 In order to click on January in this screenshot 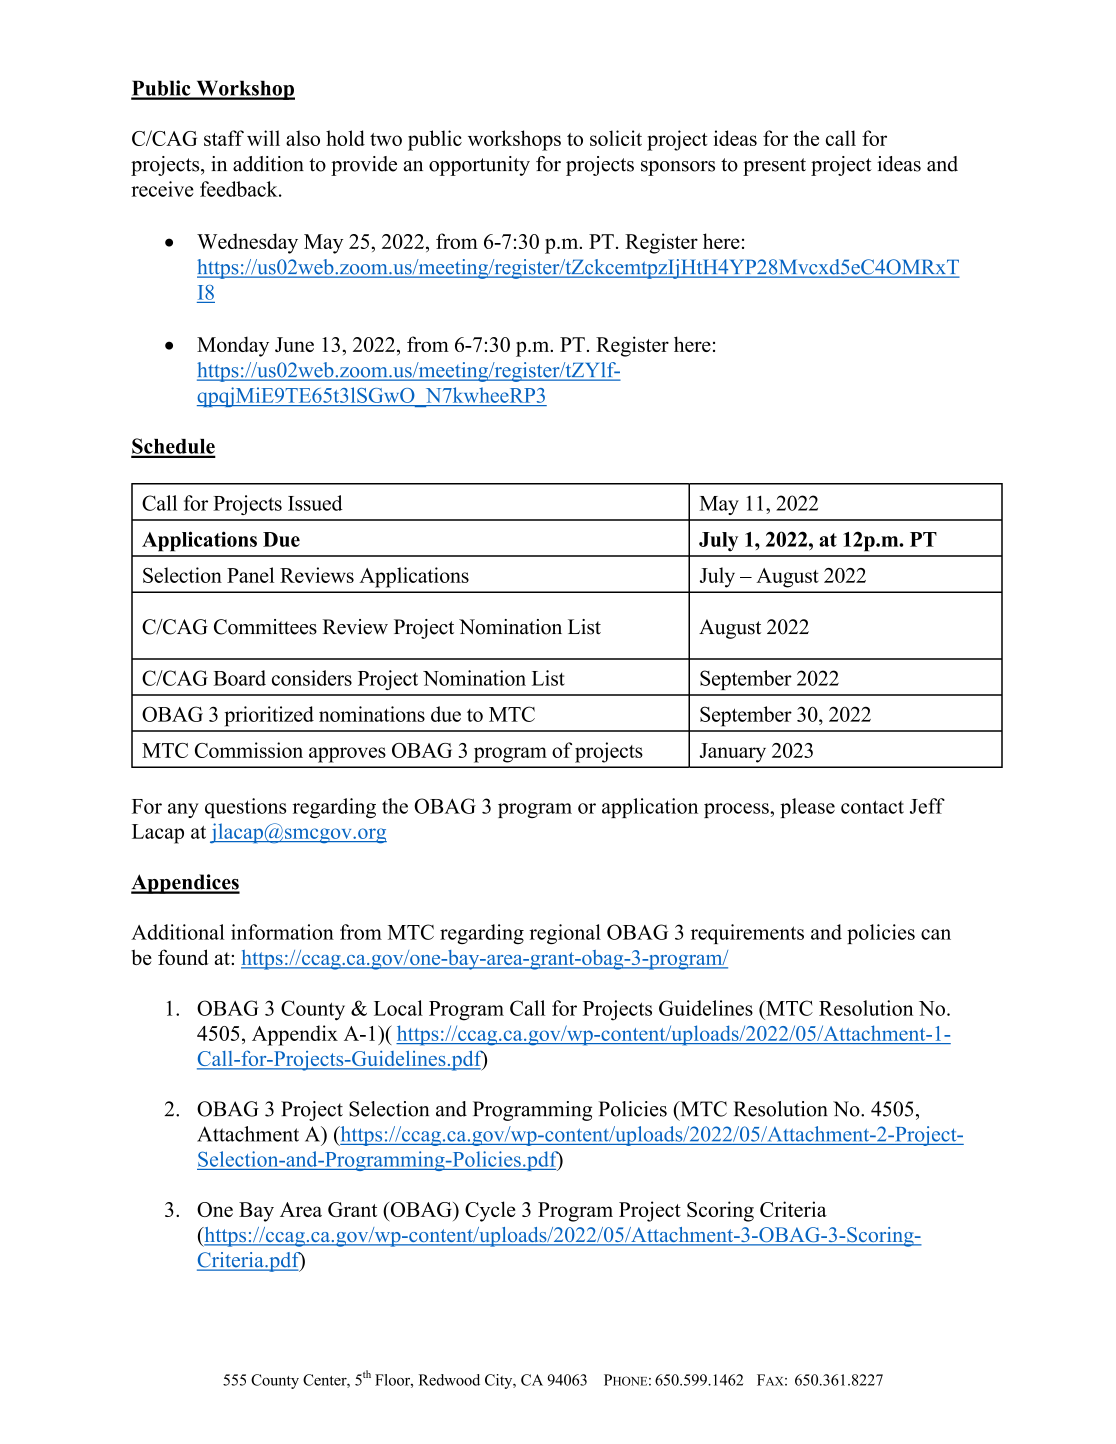, I will do `click(733, 753)`.
